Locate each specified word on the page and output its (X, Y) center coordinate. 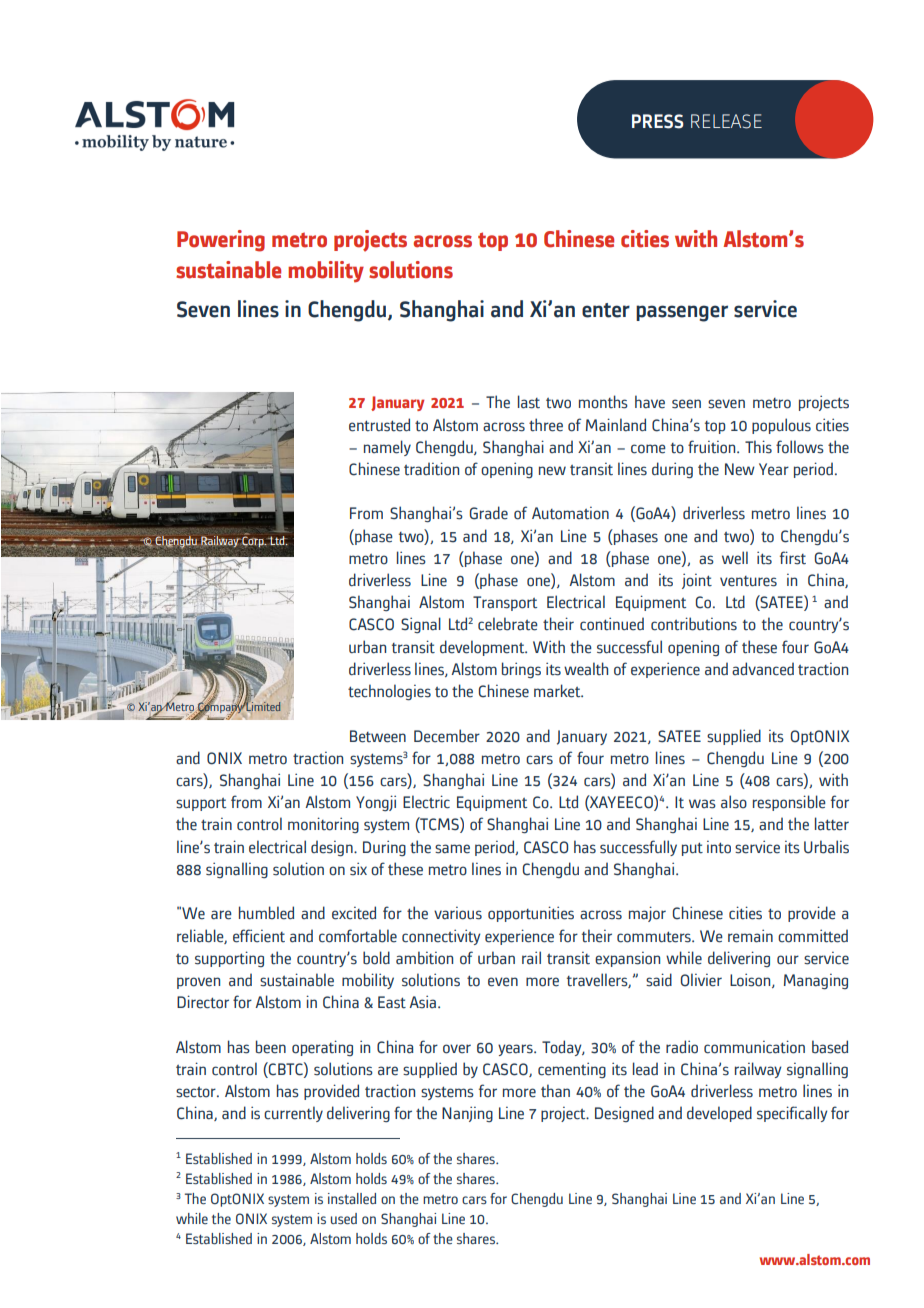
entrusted (379, 425)
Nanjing (467, 1114)
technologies (389, 692)
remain (750, 936)
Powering (221, 241)
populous (781, 426)
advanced (763, 669)
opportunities (531, 914)
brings (521, 670)
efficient (259, 936)
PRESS (657, 121)
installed (352, 1199)
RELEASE (726, 121)
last (529, 402)
